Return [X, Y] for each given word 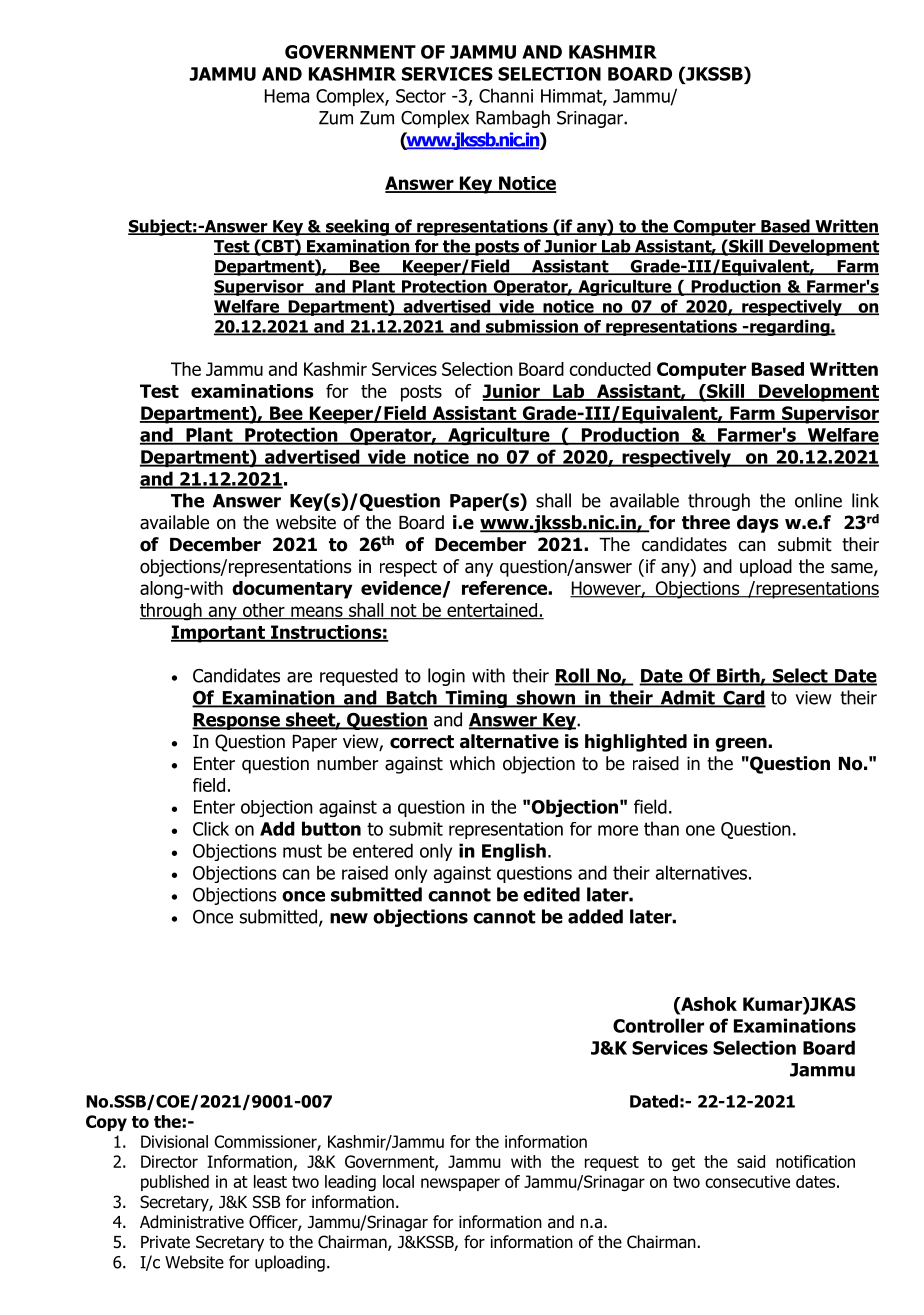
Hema [287, 96]
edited [551, 894]
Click [211, 828]
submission [532, 327]
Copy [106, 1123]
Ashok [708, 1005]
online [818, 500]
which [472, 763]
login [446, 677]
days [758, 524]
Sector [421, 96]
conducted [610, 369]
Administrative [192, 1222]
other [264, 611]
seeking [357, 227]
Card [743, 698]
